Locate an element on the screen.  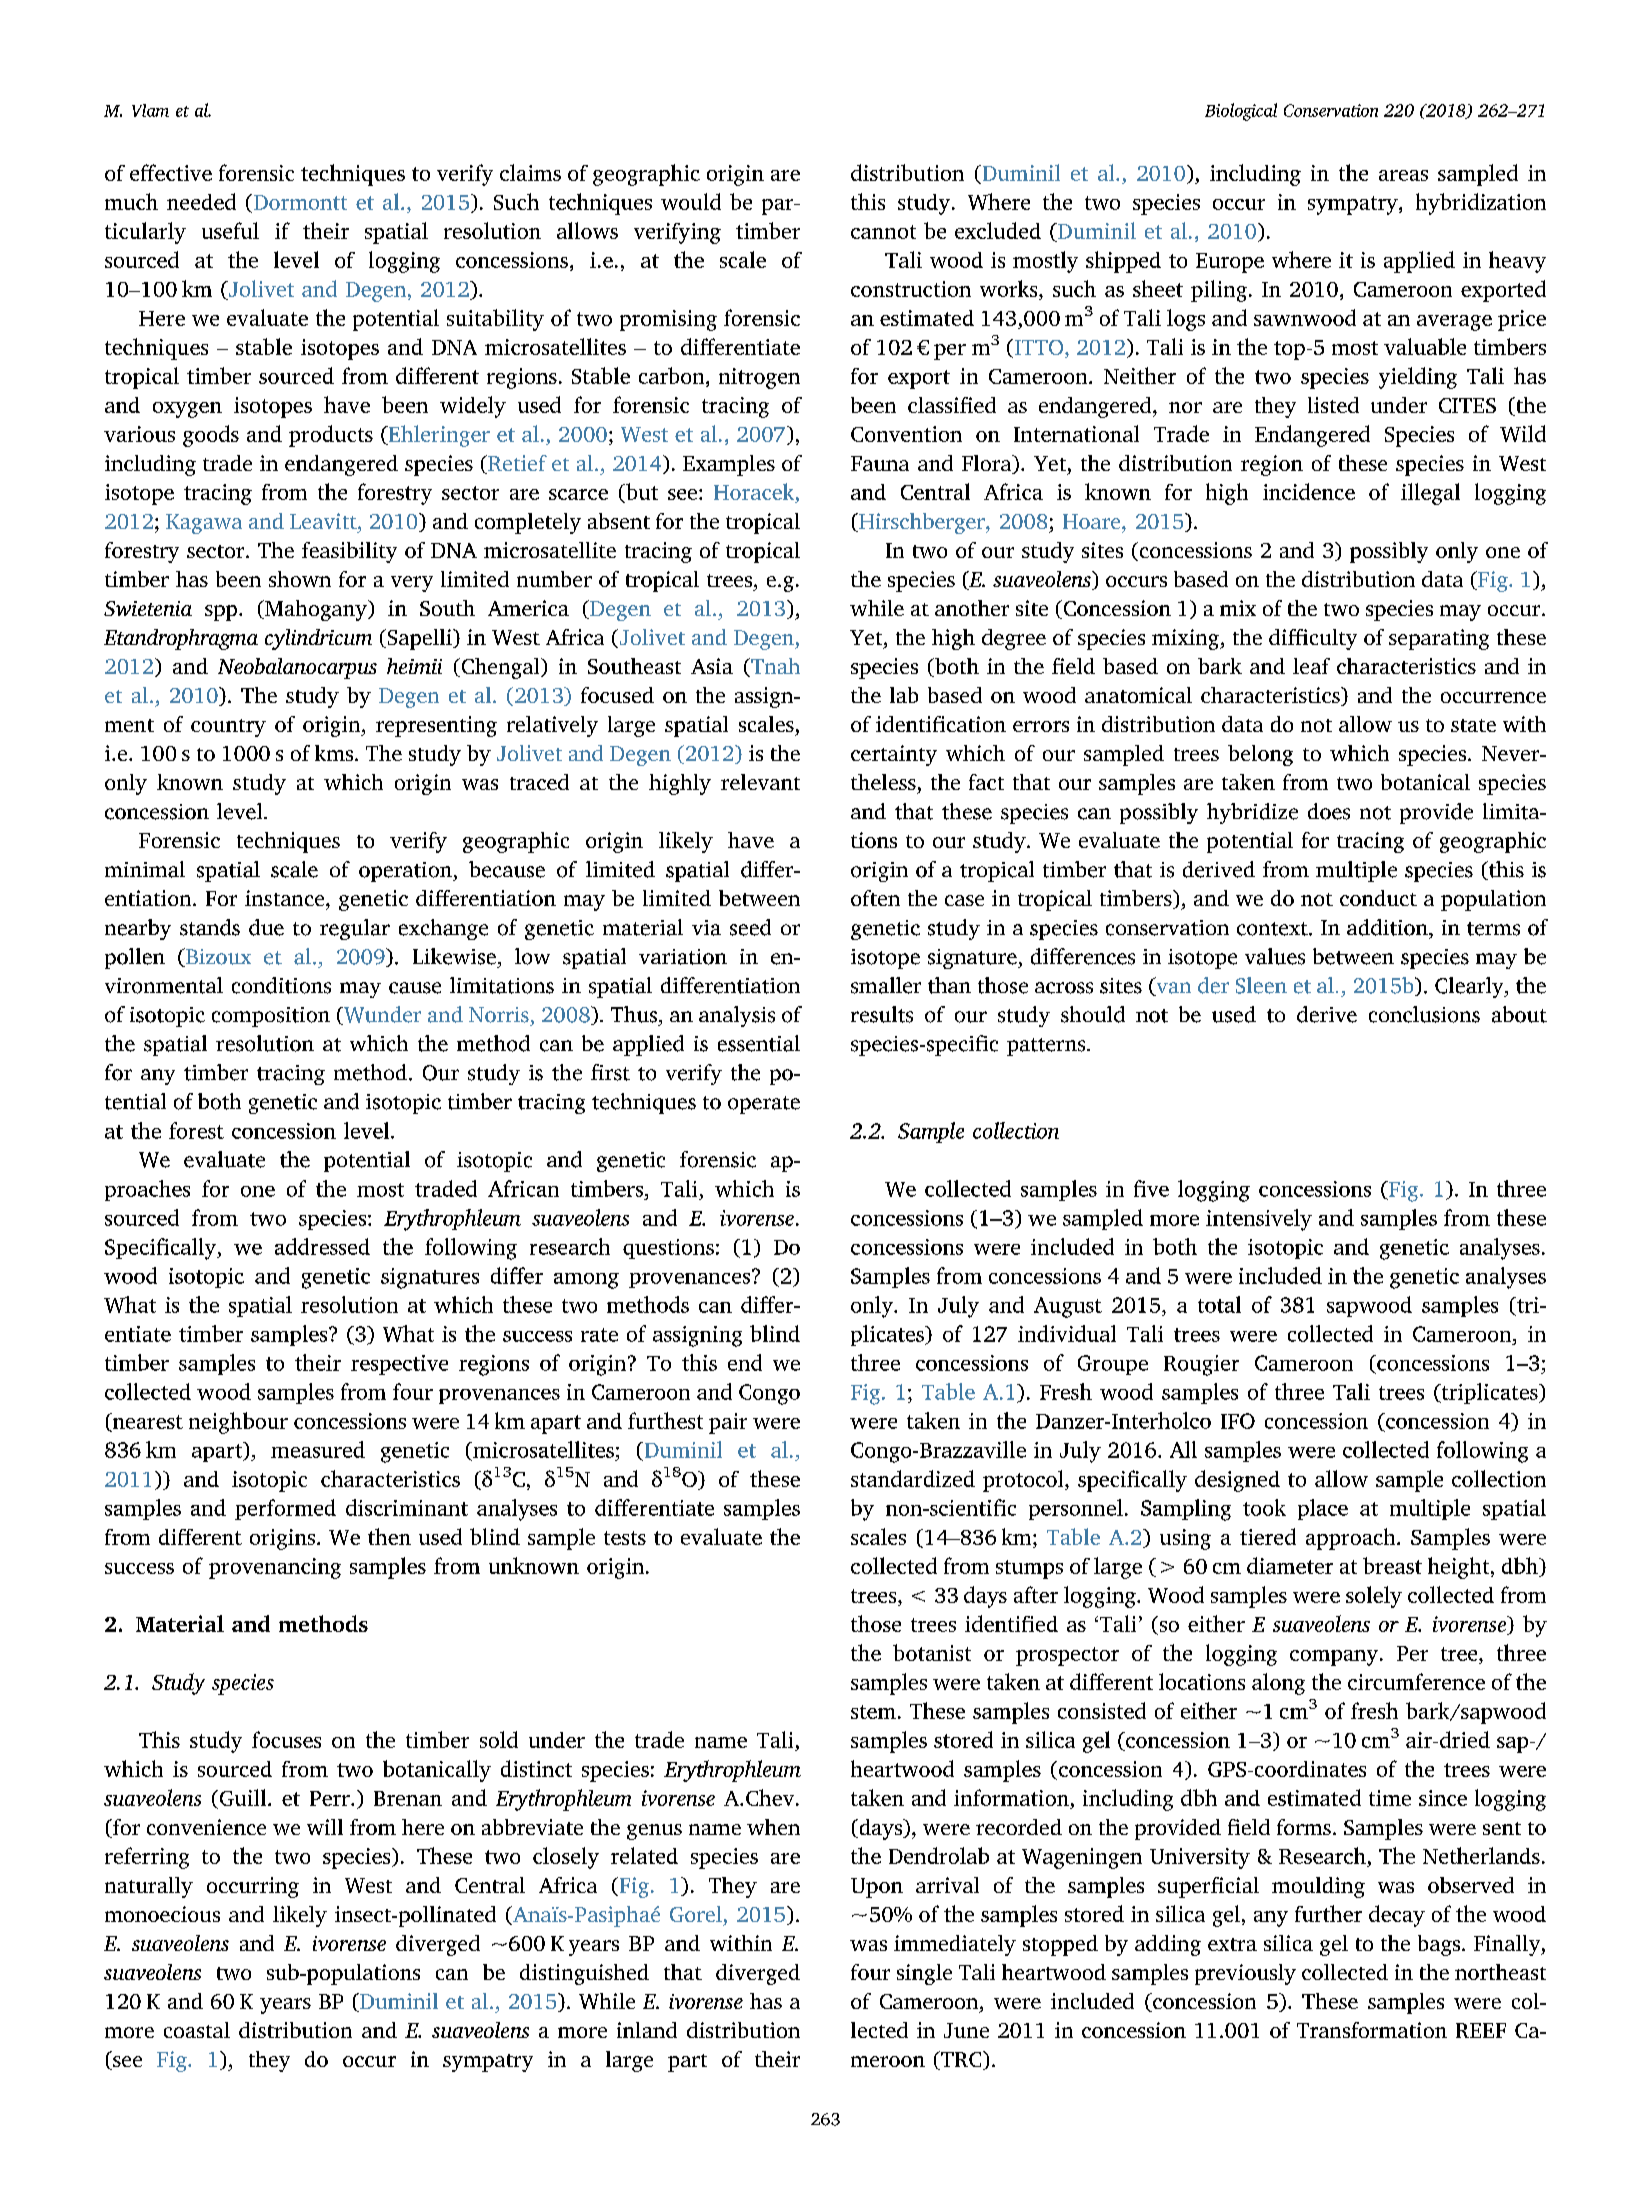
single is located at coordinates (924, 1974).
